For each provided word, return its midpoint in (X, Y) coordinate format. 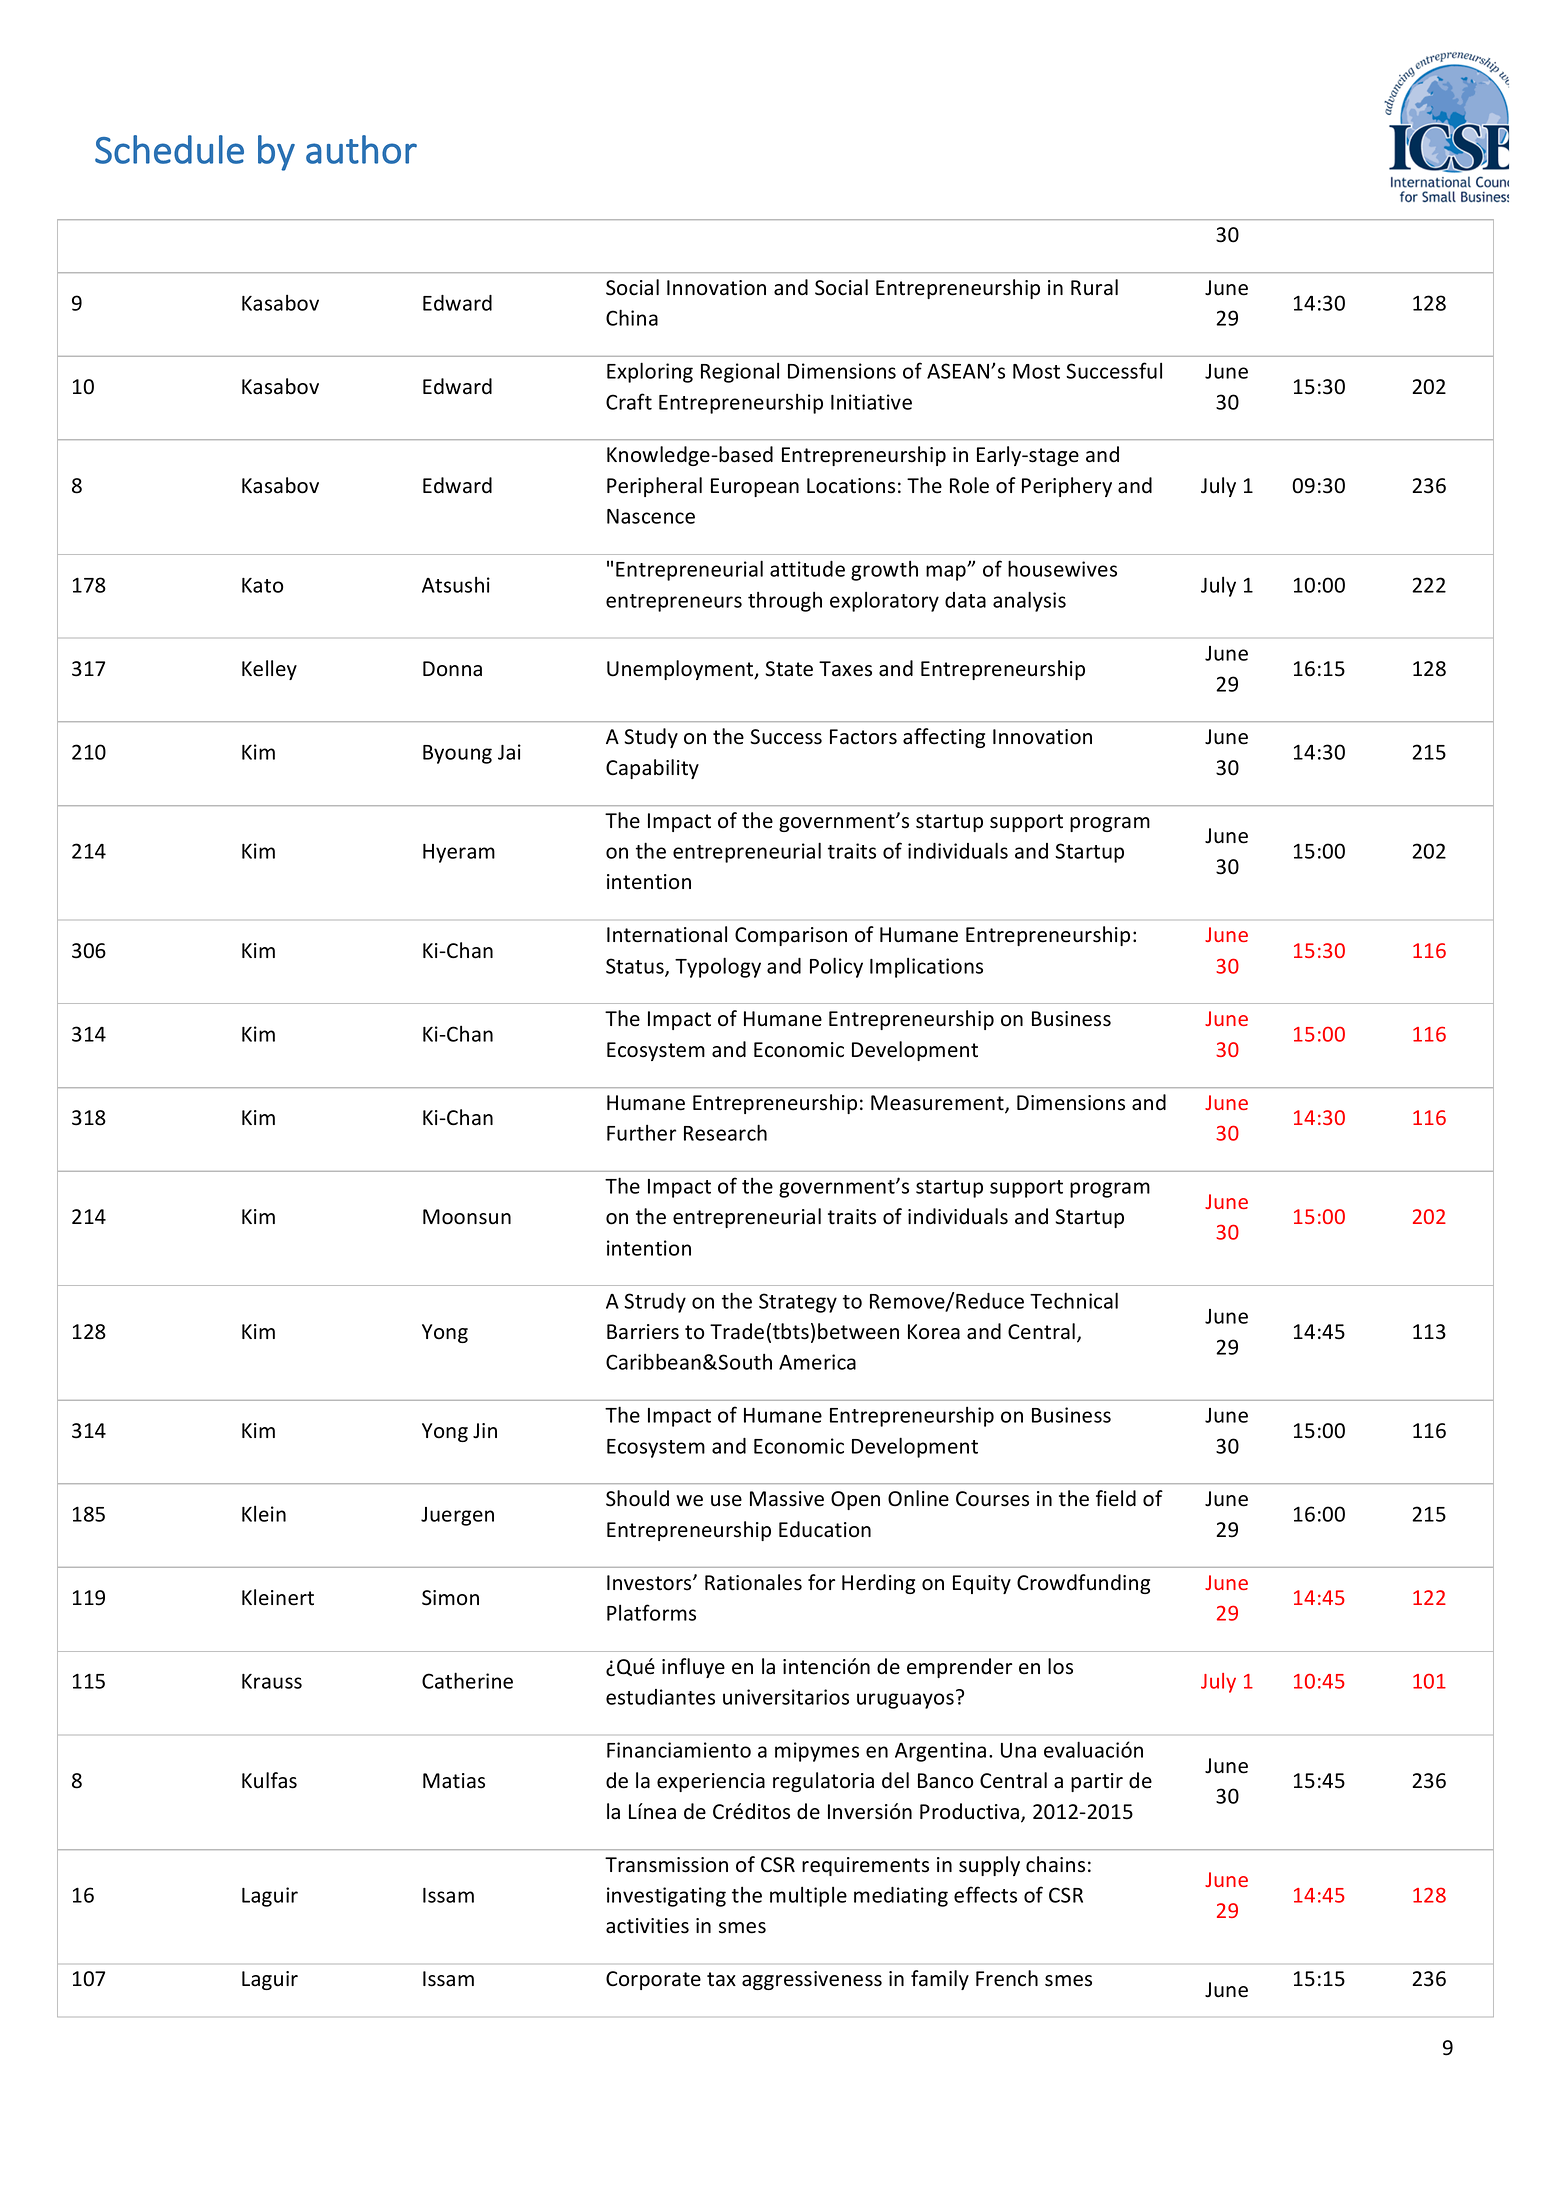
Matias (454, 1781)
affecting (944, 738)
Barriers (643, 1332)
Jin (485, 1431)
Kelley (269, 670)
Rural (1094, 287)
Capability (652, 769)
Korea (934, 1332)
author (361, 149)
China (632, 317)
